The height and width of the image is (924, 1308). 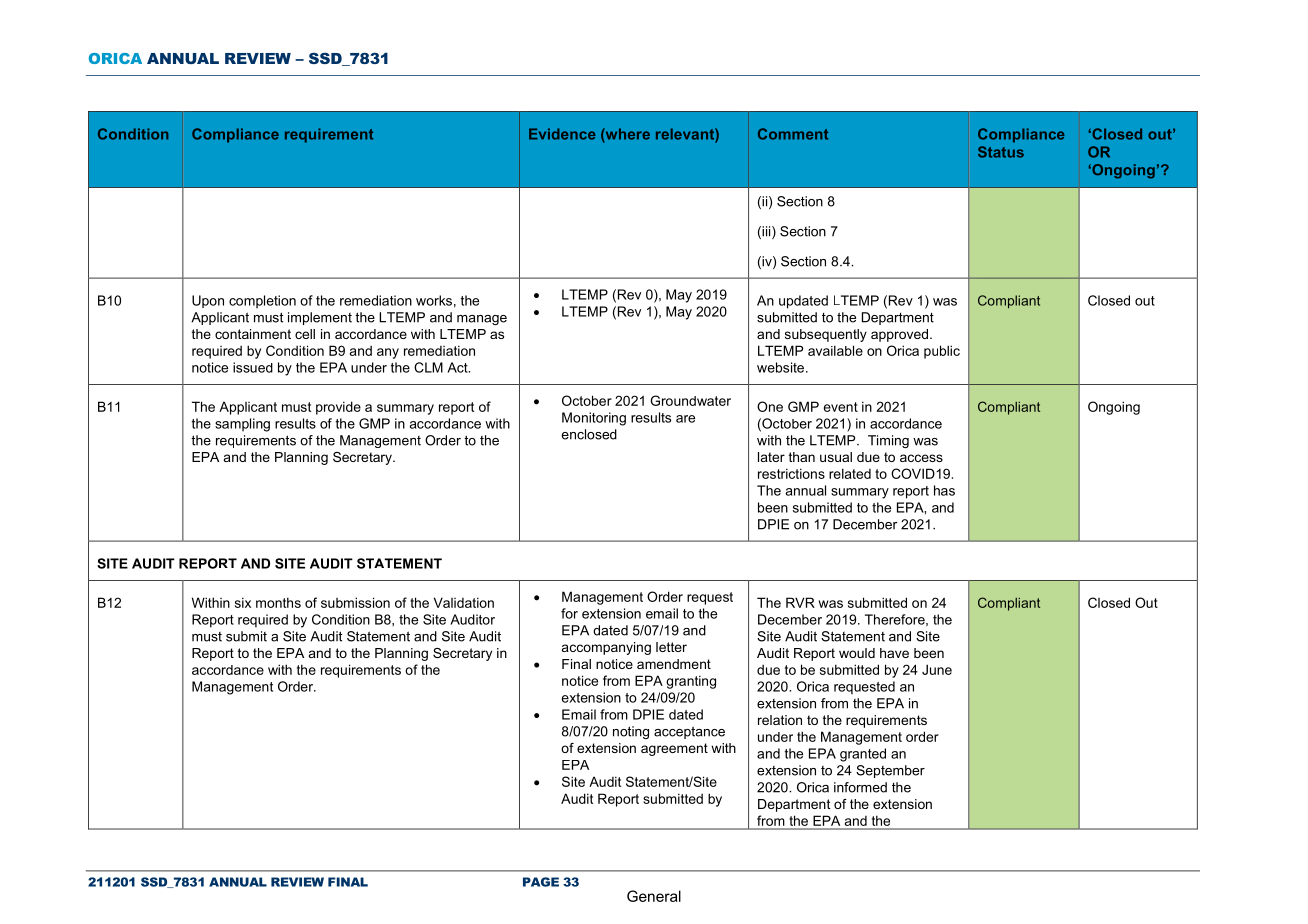 What do you see at coordinates (562, 134) in the image?
I see `Evidence` at bounding box center [562, 134].
